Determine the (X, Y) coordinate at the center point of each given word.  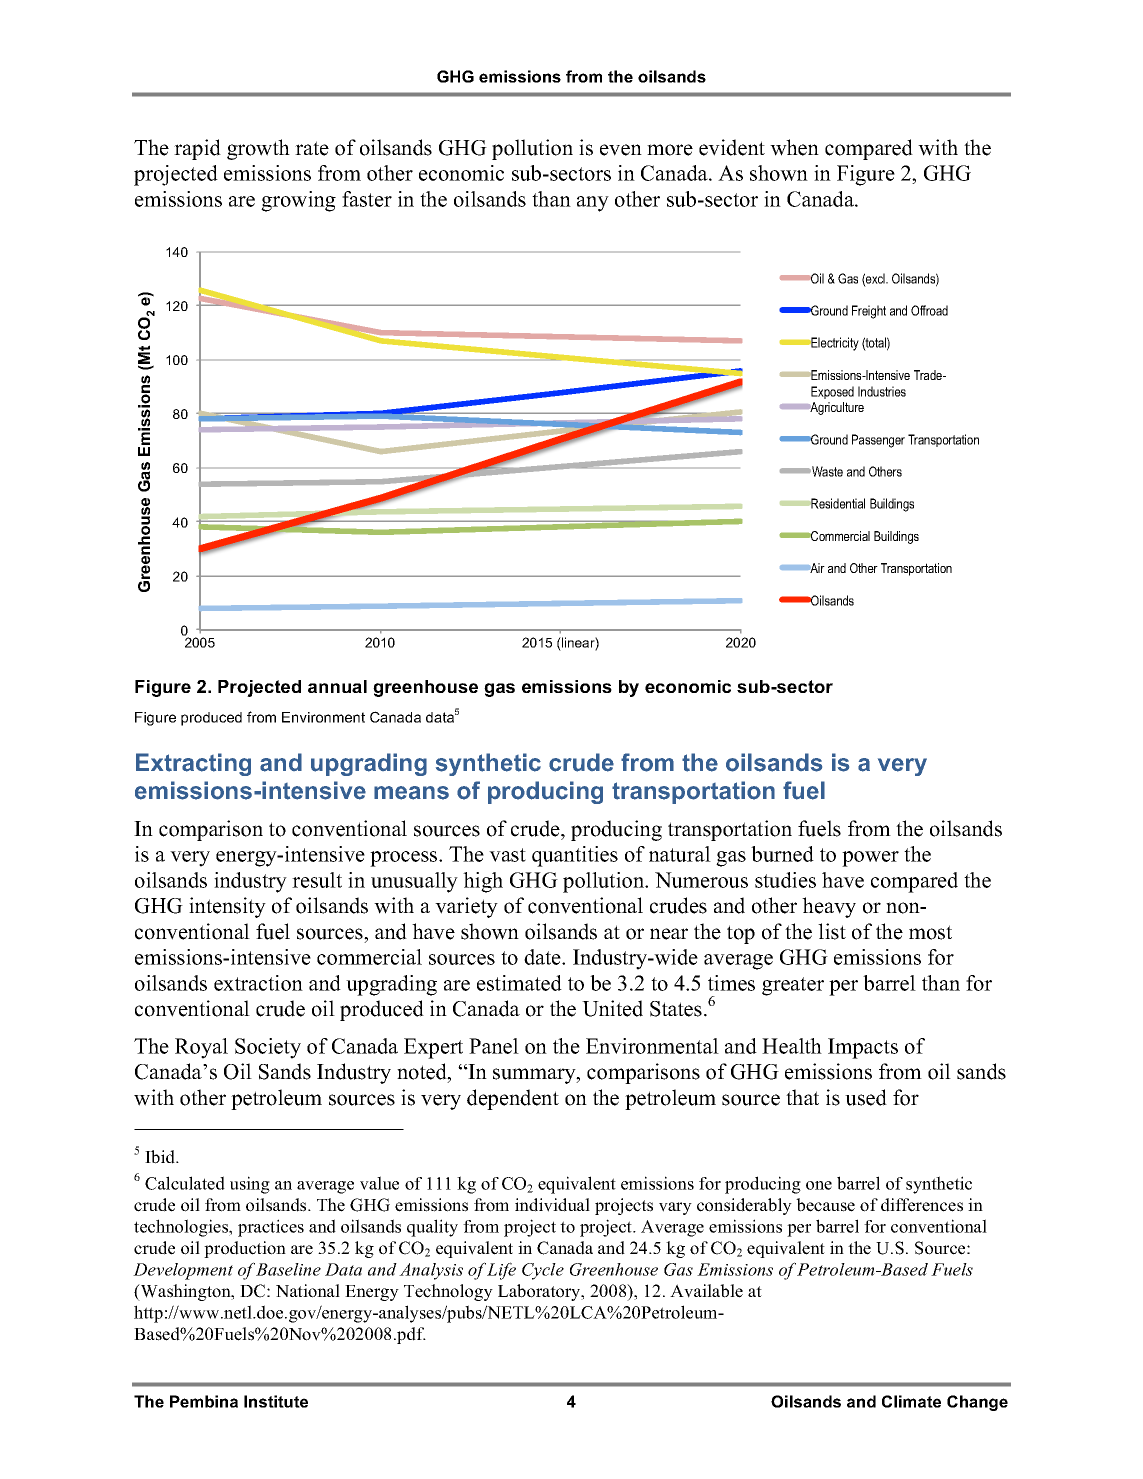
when (794, 147)
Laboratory (540, 1292)
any (593, 204)
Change (977, 1403)
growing (298, 201)
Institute (276, 1401)
